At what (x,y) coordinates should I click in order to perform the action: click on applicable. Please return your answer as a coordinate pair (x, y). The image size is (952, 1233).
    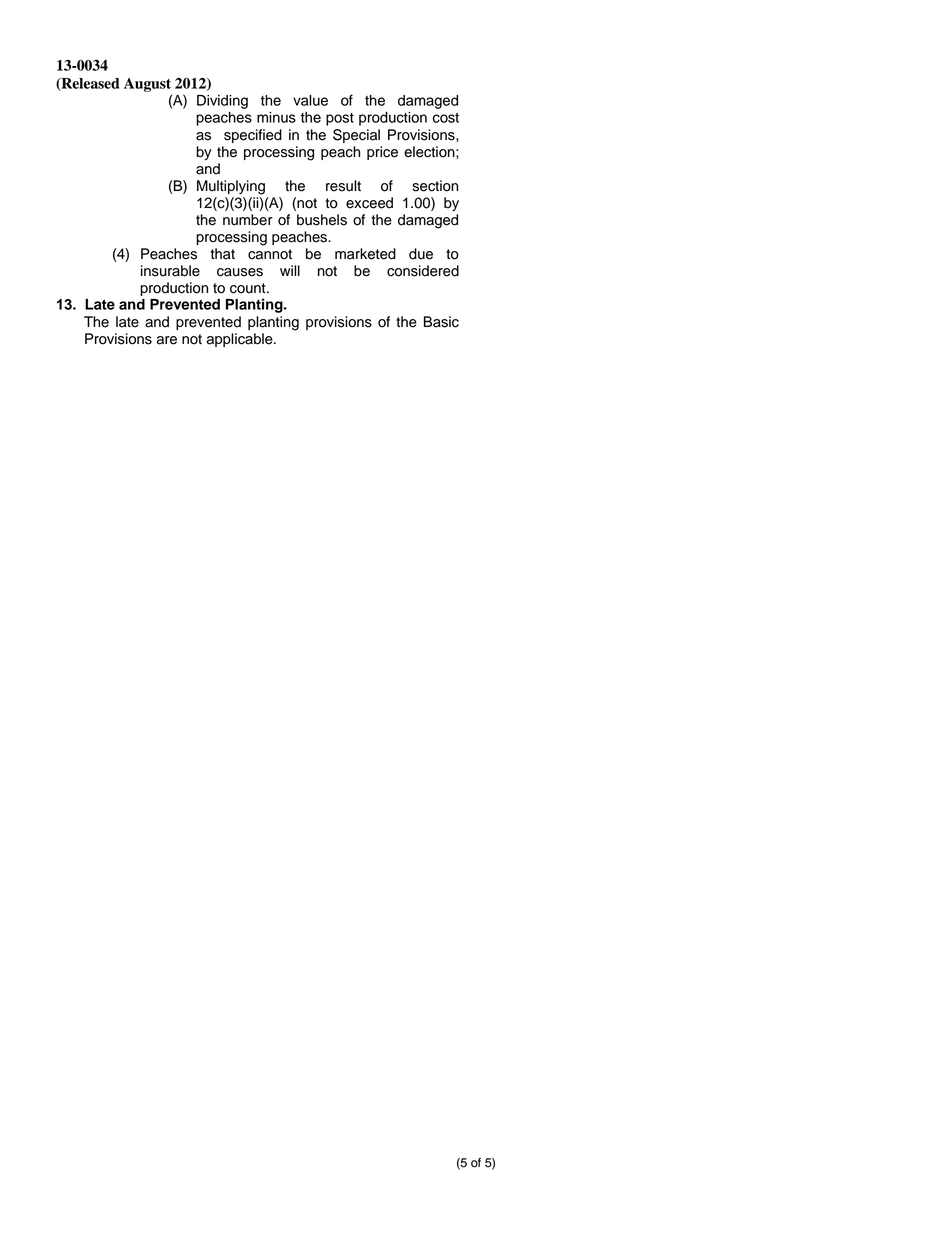
    Looking at the image, I should click on (241, 340).
